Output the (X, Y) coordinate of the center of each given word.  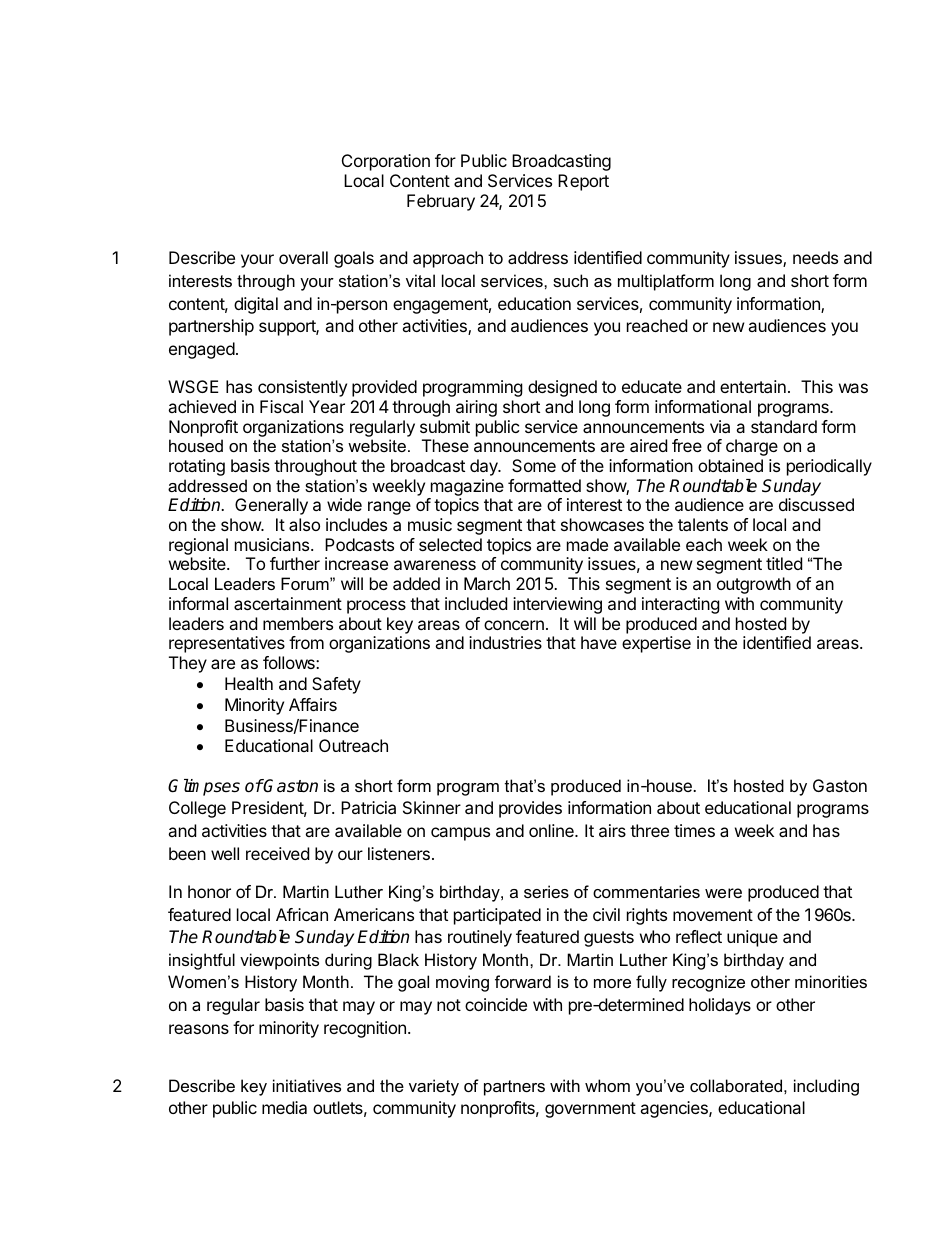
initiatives (307, 1085)
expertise (656, 644)
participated (497, 916)
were (723, 893)
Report (583, 182)
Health (249, 683)
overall (303, 257)
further (295, 563)
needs (815, 257)
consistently (302, 388)
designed (562, 388)
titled (784, 563)
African (302, 914)
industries (505, 642)
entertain (753, 386)
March (487, 583)
